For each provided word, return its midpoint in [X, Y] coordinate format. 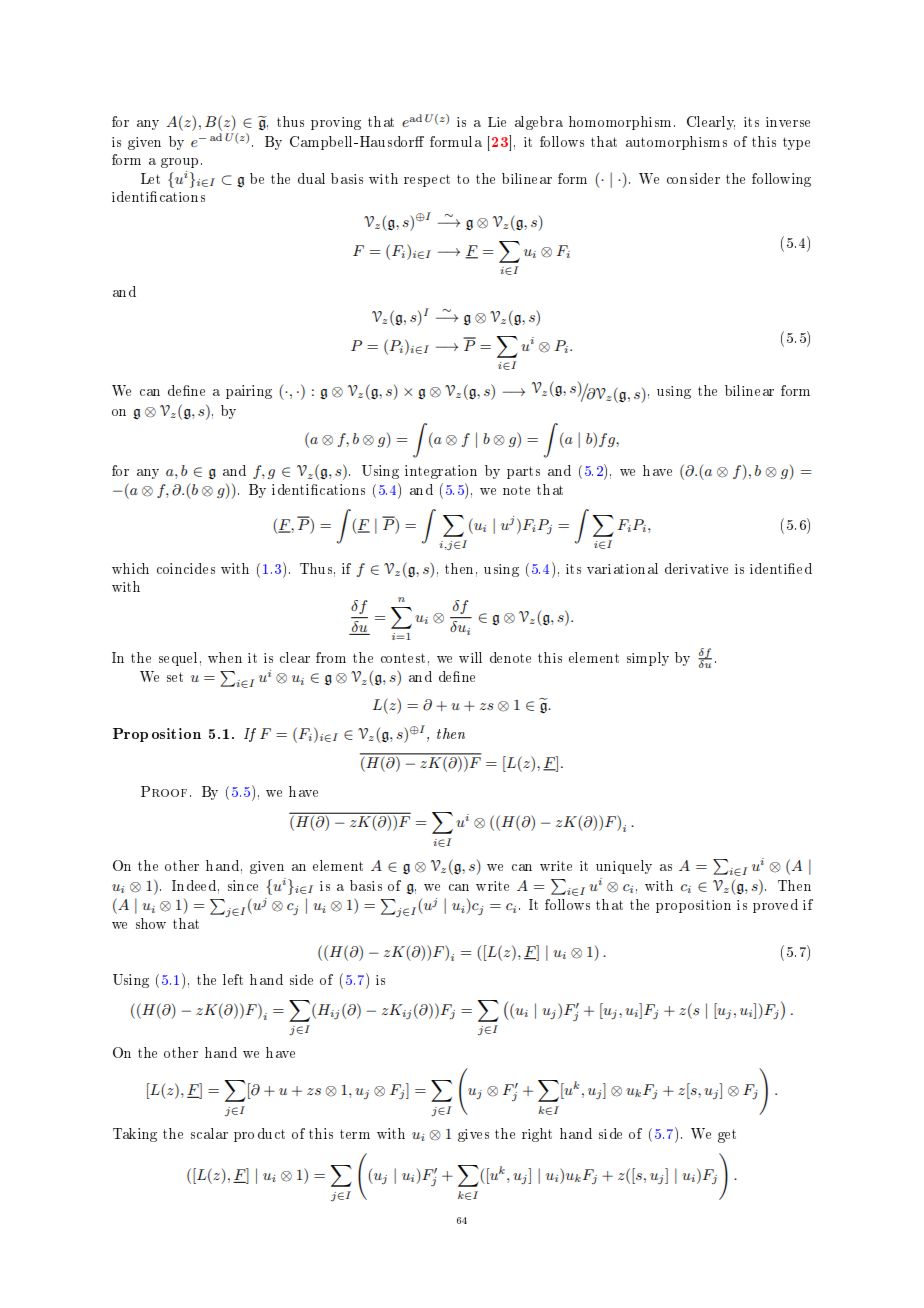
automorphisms [676, 143]
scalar [209, 1133]
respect [427, 180]
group [181, 163]
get [727, 1136]
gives [473, 1135]
